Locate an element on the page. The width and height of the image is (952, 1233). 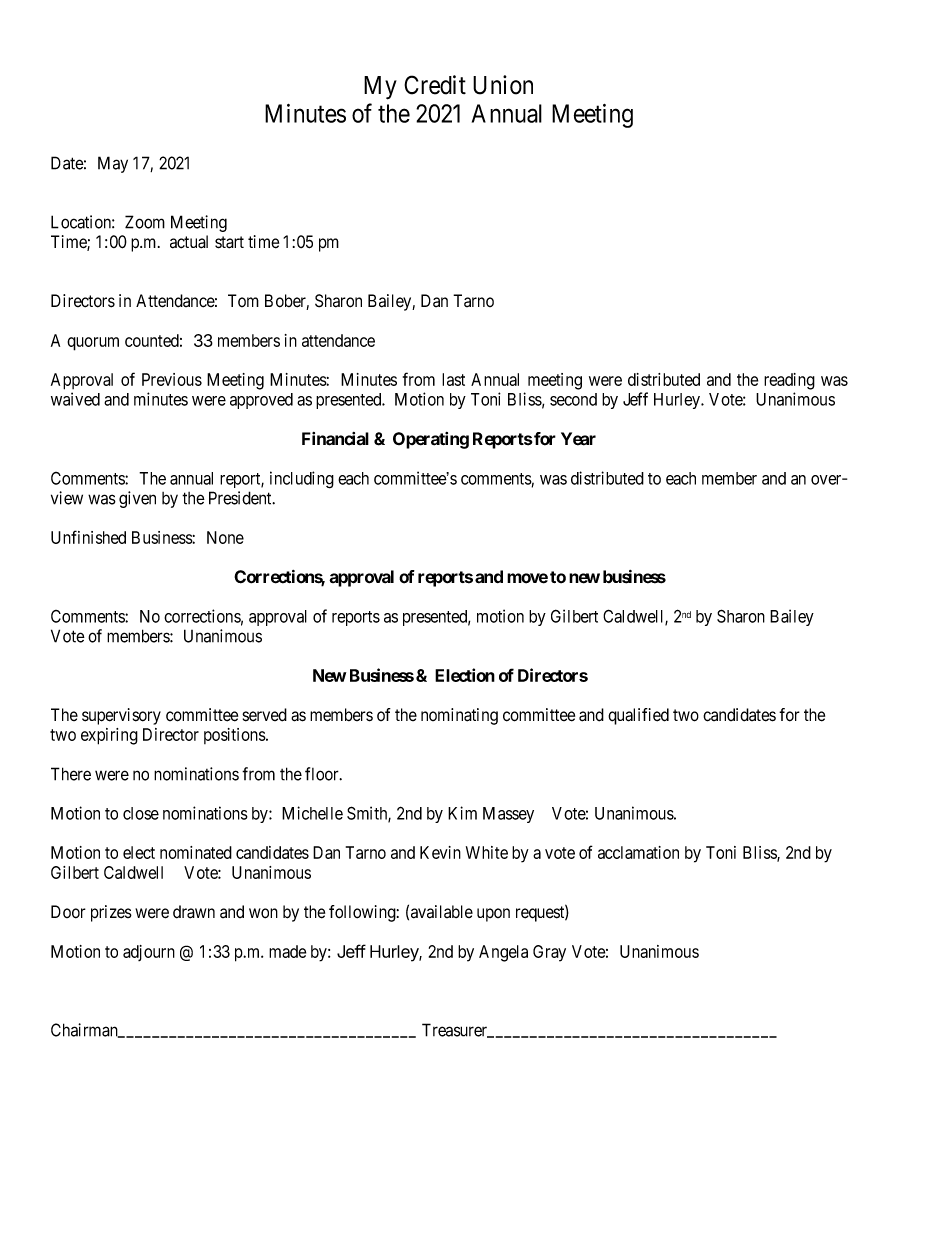
May is located at coordinates (113, 164).
